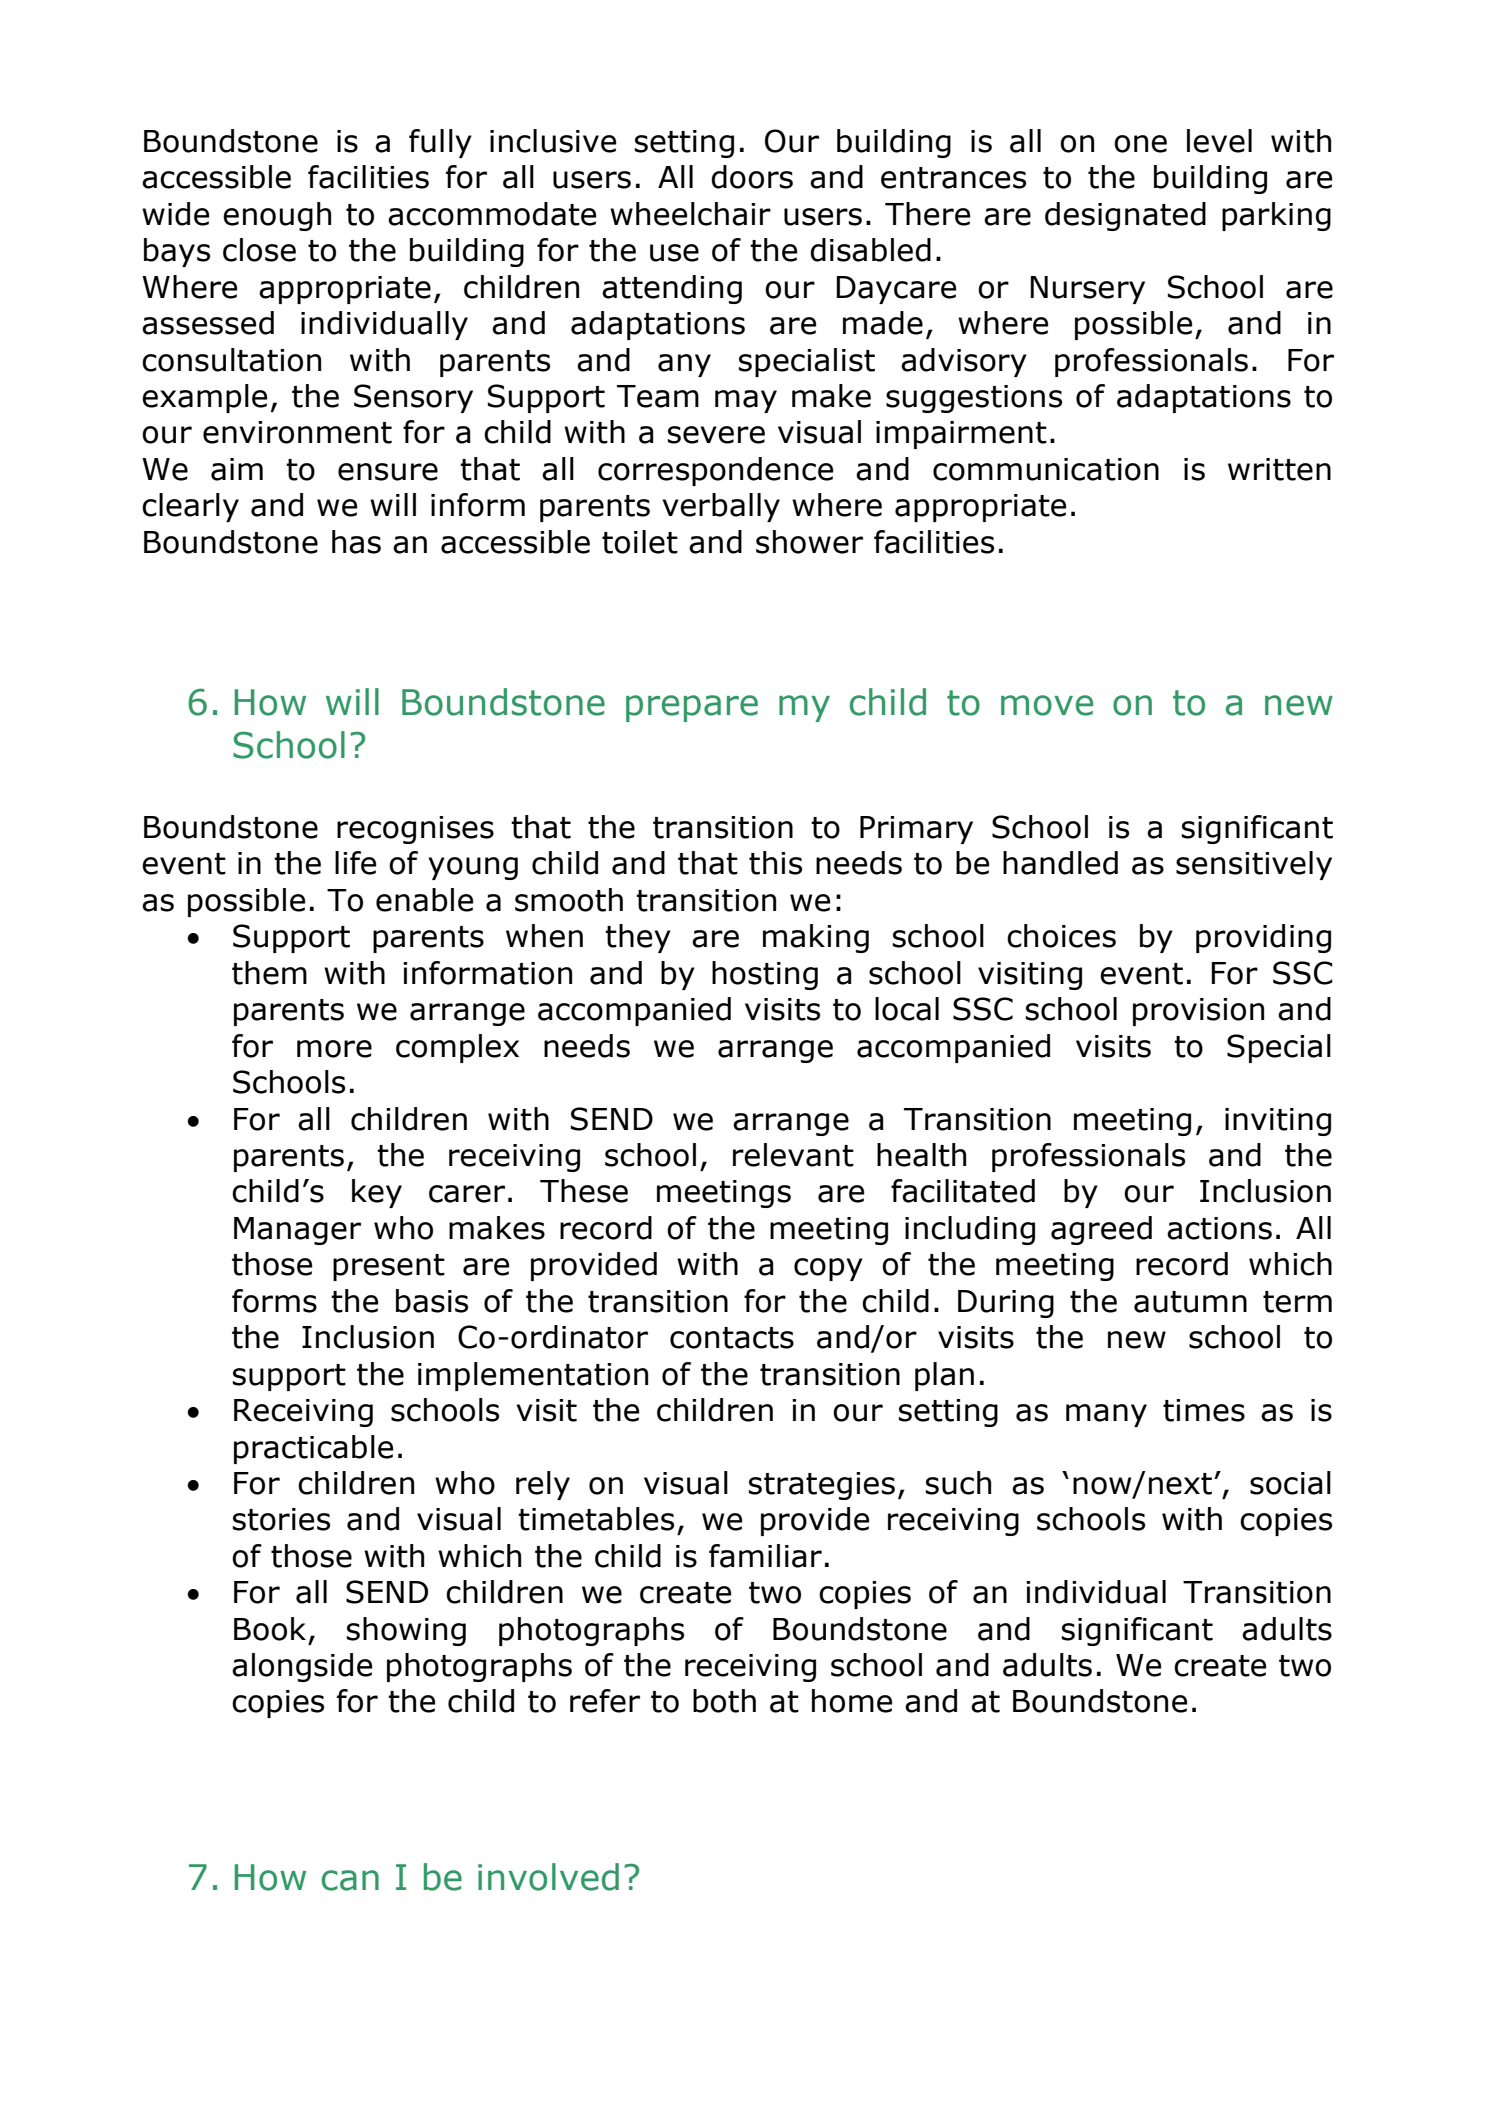  What do you see at coordinates (277, 216) in the page?
I see `enough` at bounding box center [277, 216].
